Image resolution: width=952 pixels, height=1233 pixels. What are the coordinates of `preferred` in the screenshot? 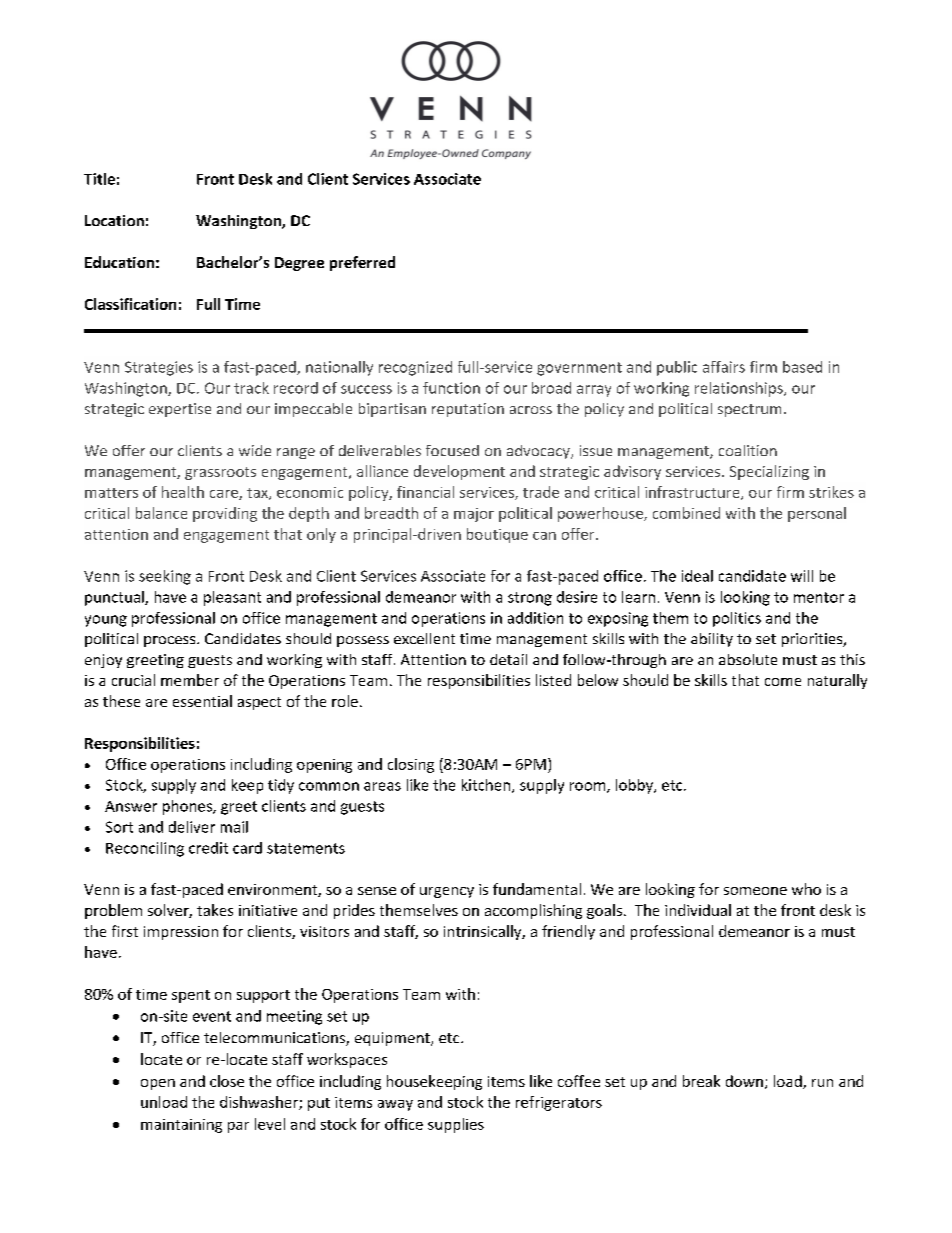 It's located at (362, 263).
